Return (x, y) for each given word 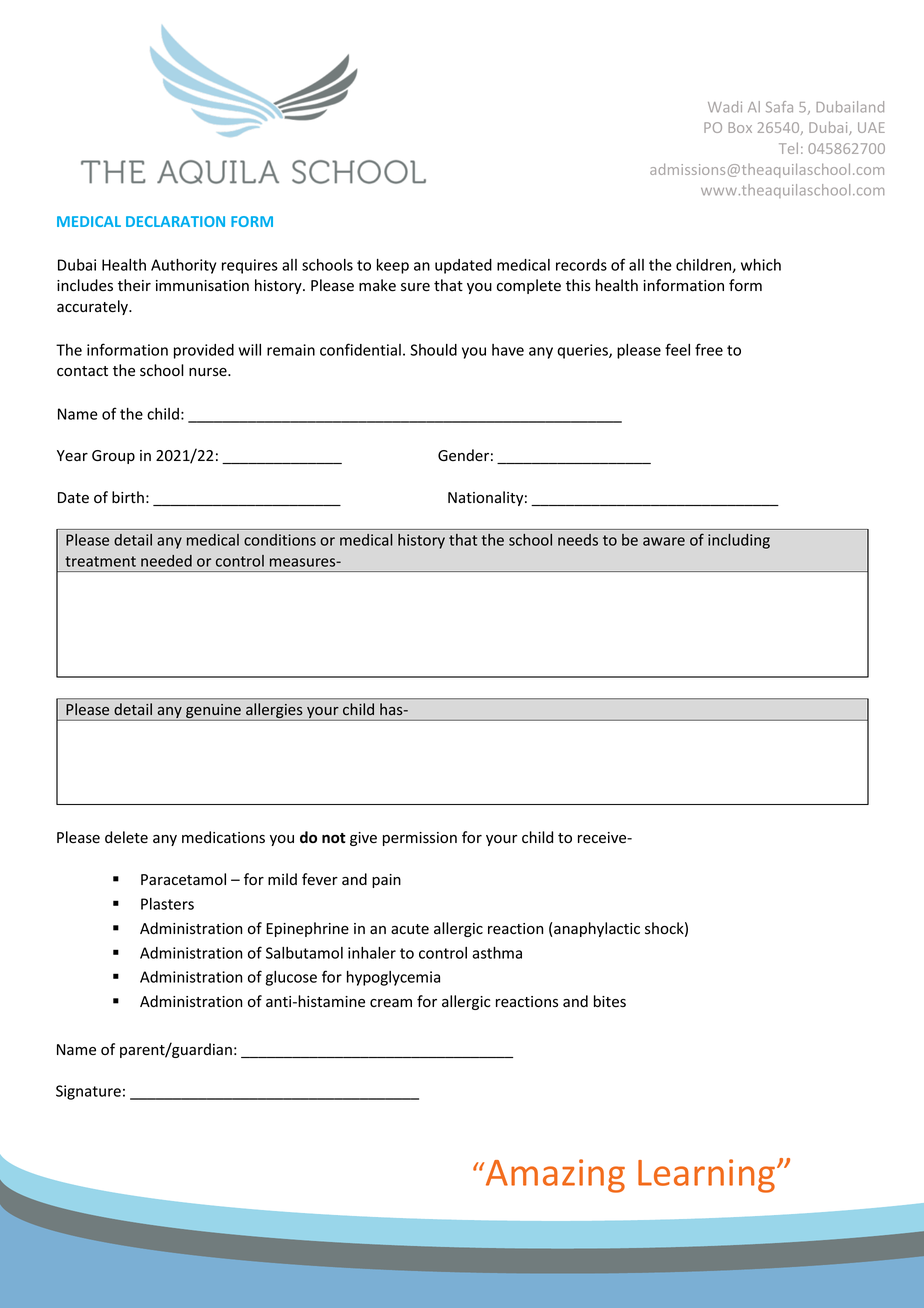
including (739, 541)
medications (223, 837)
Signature (88, 1092)
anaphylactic (597, 929)
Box (740, 127)
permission (420, 839)
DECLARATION (175, 221)
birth (128, 497)
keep (393, 266)
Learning (708, 1176)
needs (578, 540)
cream (391, 1003)
